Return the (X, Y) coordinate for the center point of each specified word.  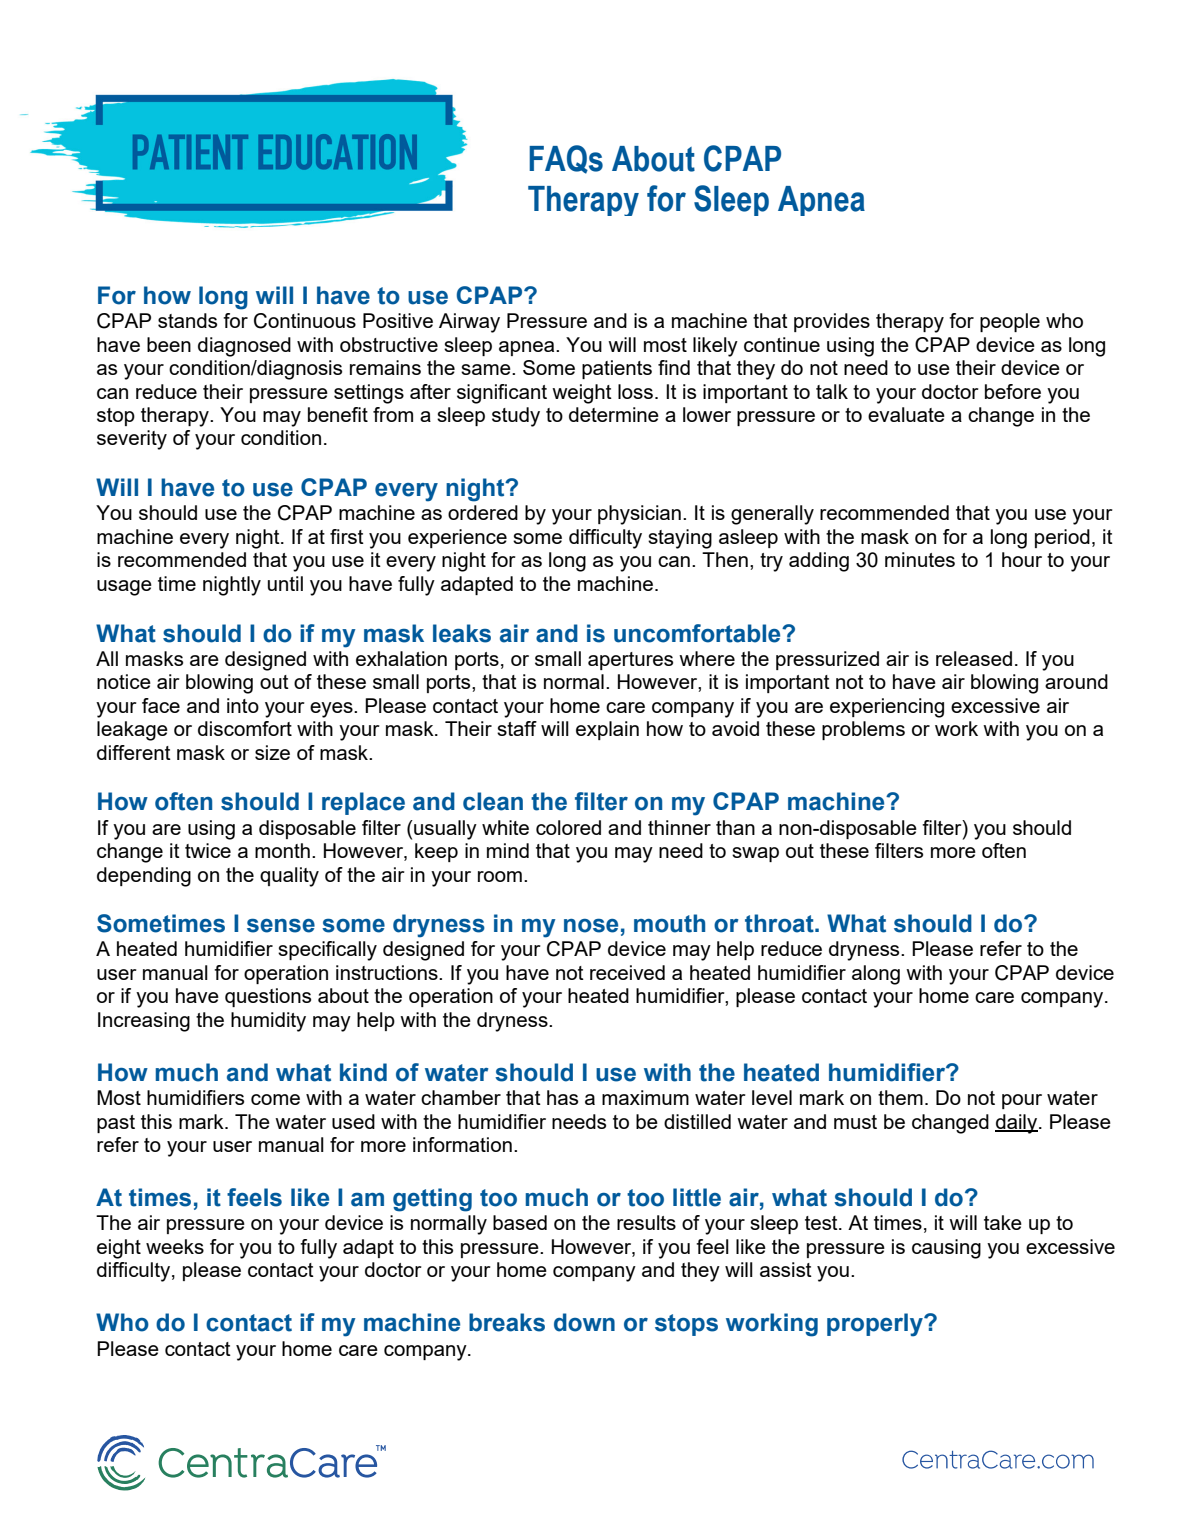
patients (617, 369)
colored (568, 827)
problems (863, 730)
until (285, 583)
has (562, 1097)
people (1010, 322)
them (900, 1097)
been (169, 344)
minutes (920, 559)
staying (680, 539)
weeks (175, 1246)
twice (208, 850)
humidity (268, 1022)
